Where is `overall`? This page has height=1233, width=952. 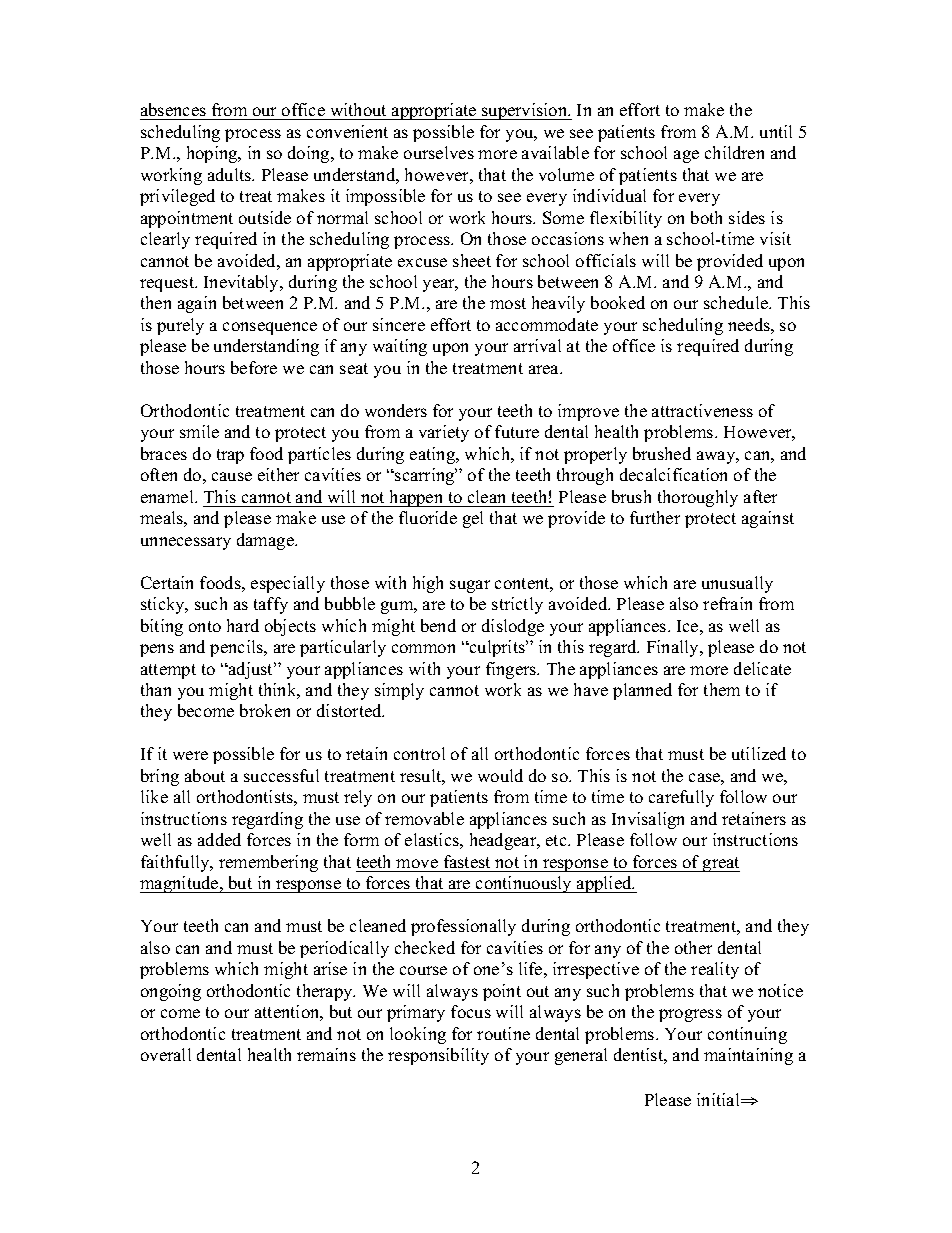
overall is located at coordinates (166, 1054).
